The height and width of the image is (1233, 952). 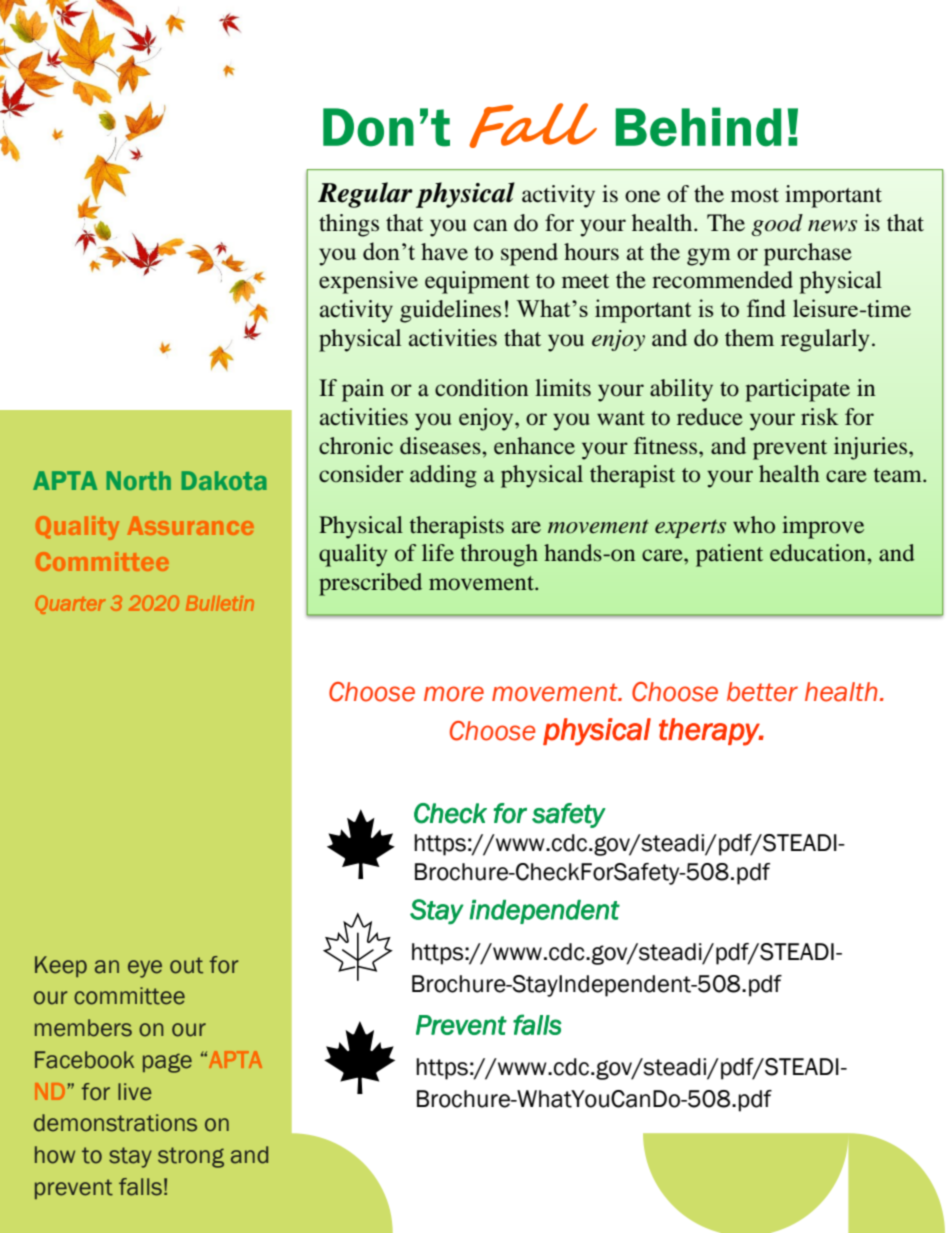 I want to click on Bulletin, so click(x=220, y=603).
